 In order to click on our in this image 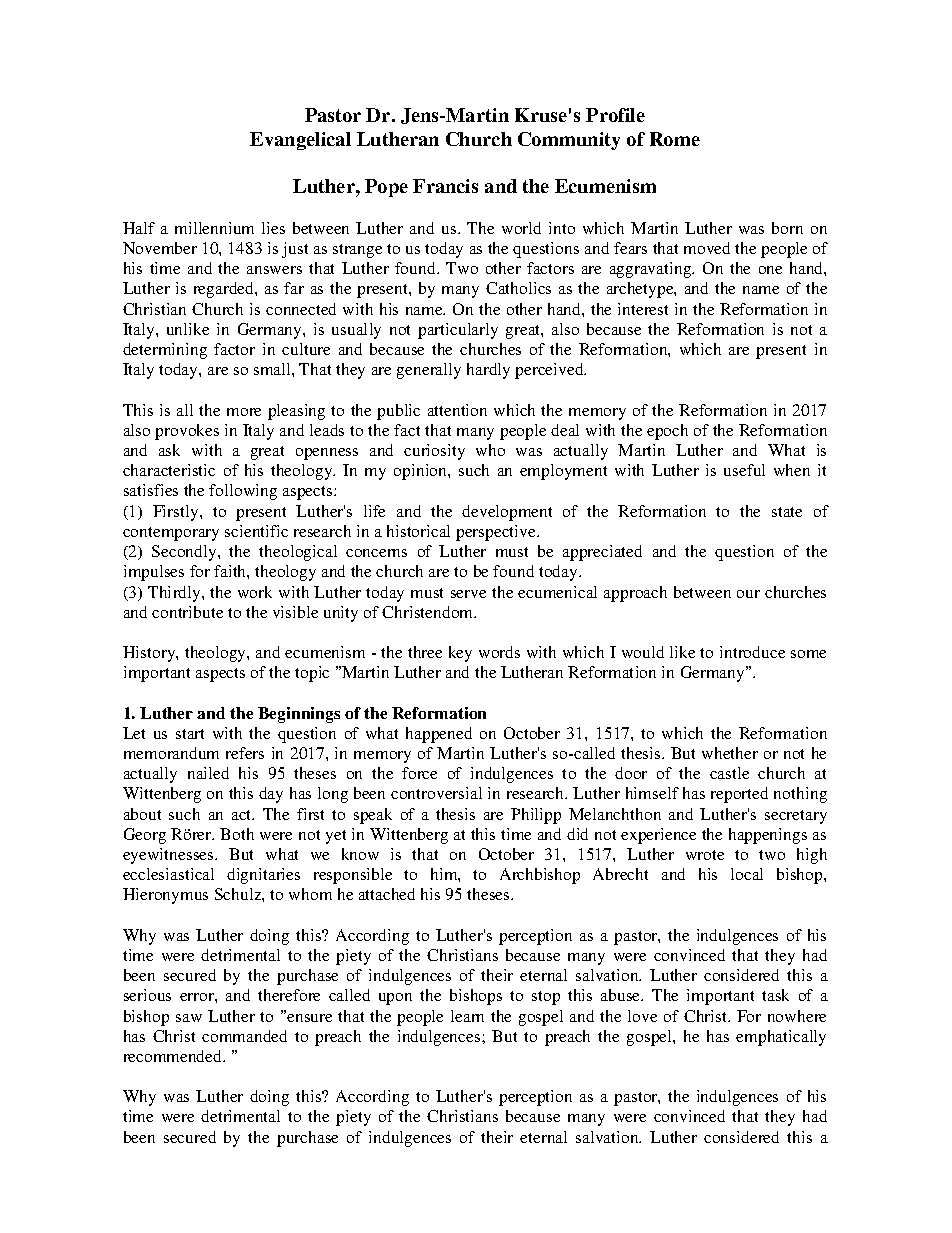, I will do `click(748, 594)`.
